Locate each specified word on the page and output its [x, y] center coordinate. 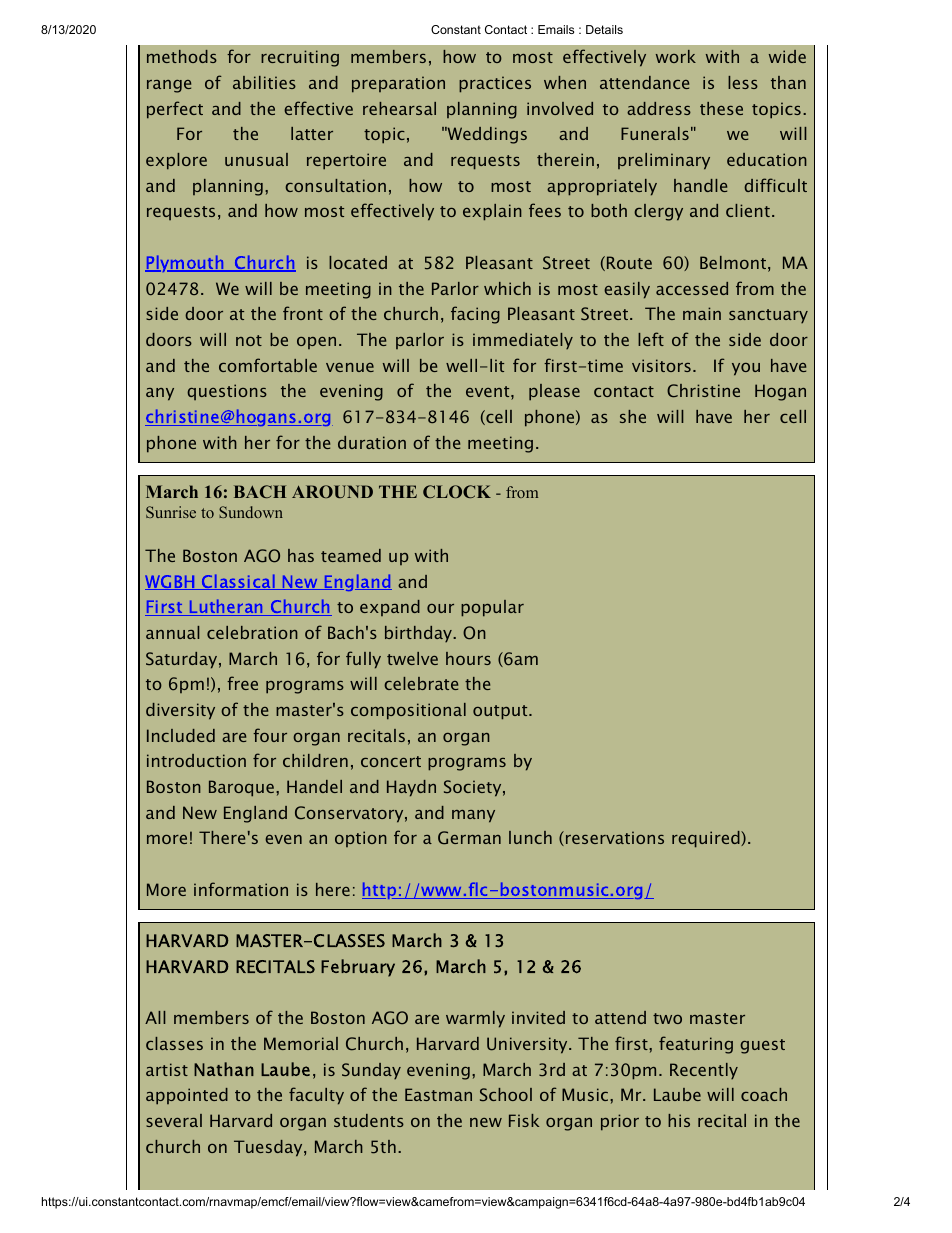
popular [492, 608]
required [707, 839]
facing [475, 315]
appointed [187, 1096]
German [469, 838]
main [702, 313]
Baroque [241, 788]
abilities [264, 82]
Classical [238, 582]
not [249, 340]
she [633, 416]
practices [495, 84]
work [676, 56]
